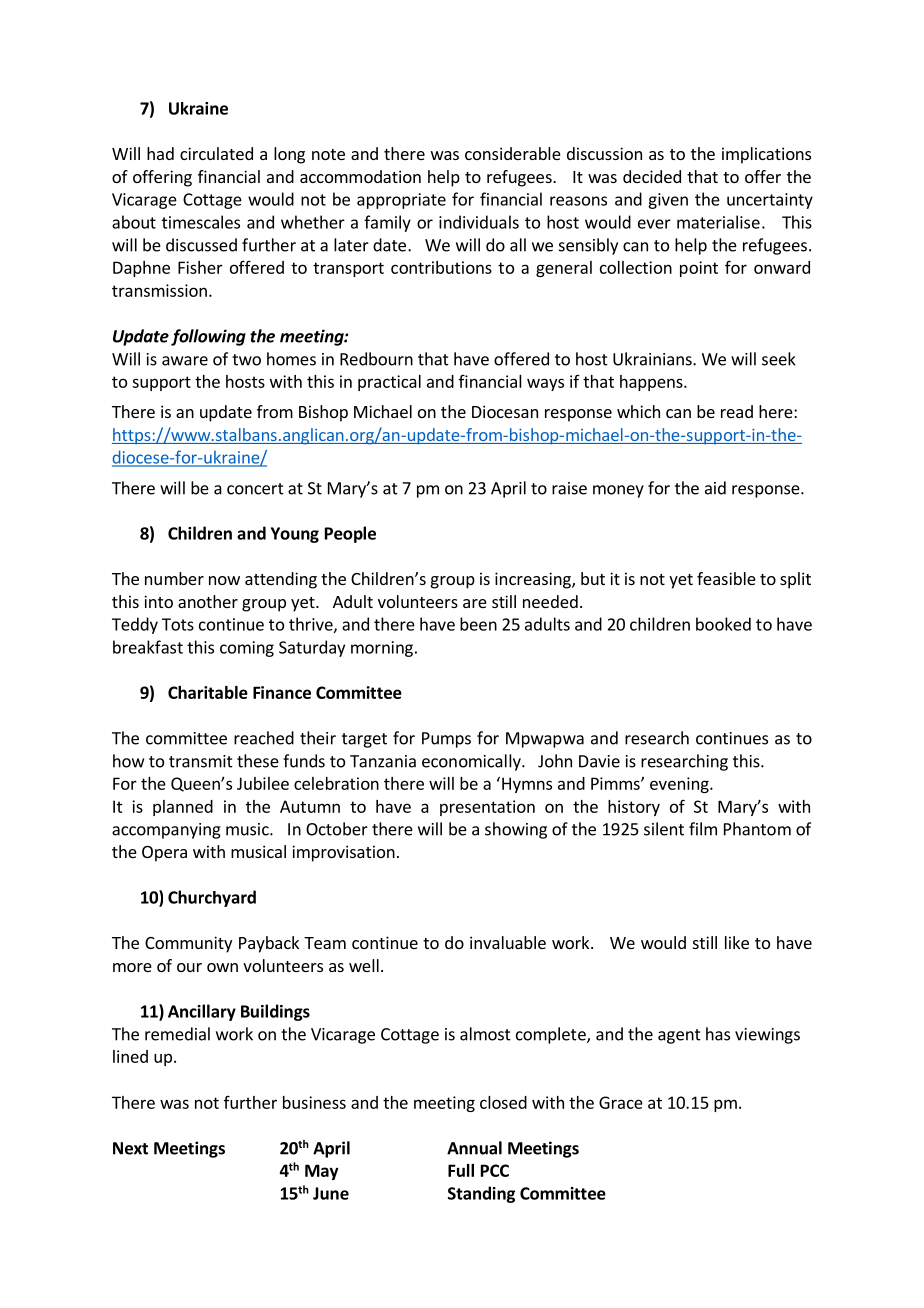  I want to click on Grace, so click(621, 1102).
